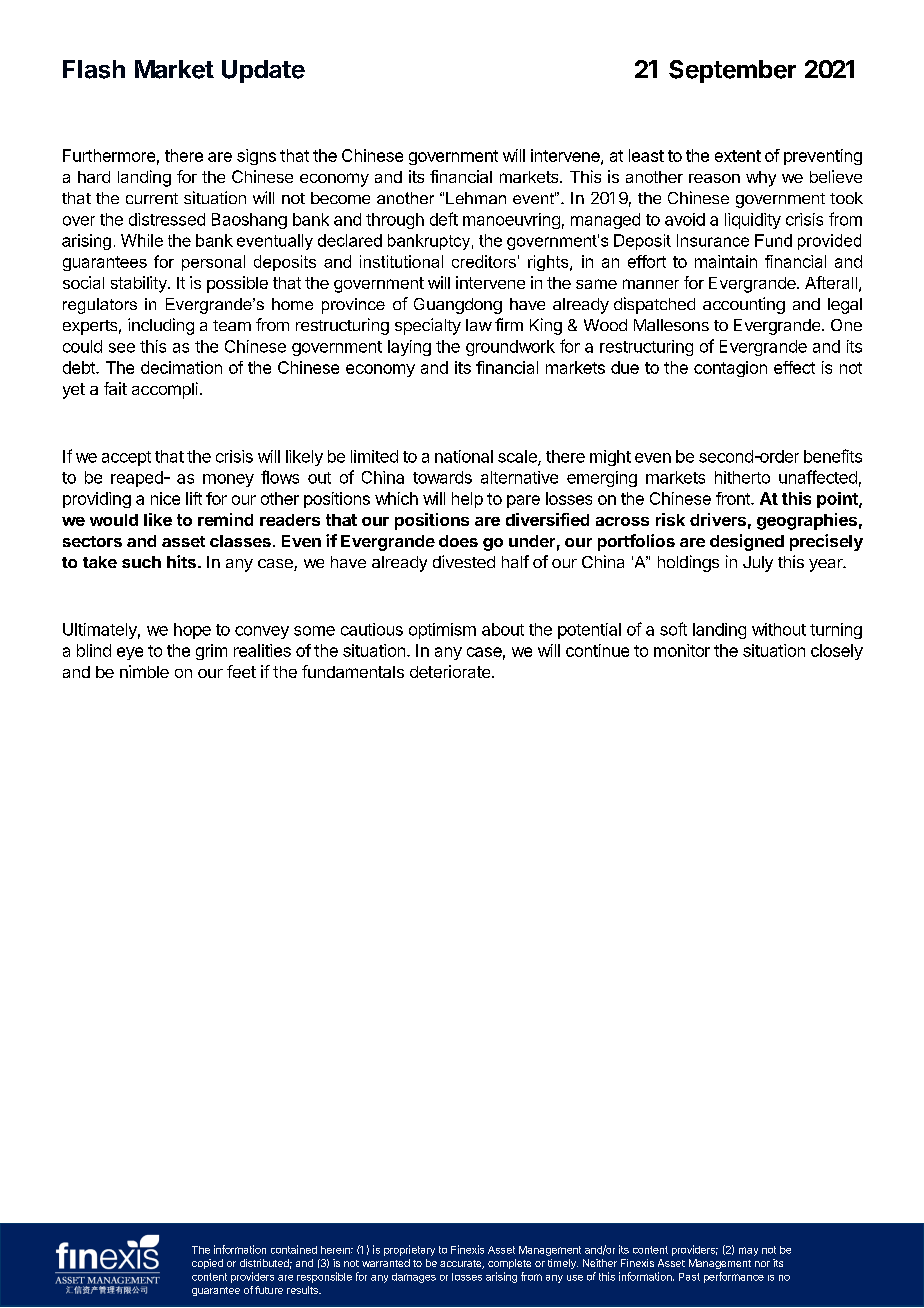 This page has height=1308, width=924. I want to click on current, so click(152, 198).
